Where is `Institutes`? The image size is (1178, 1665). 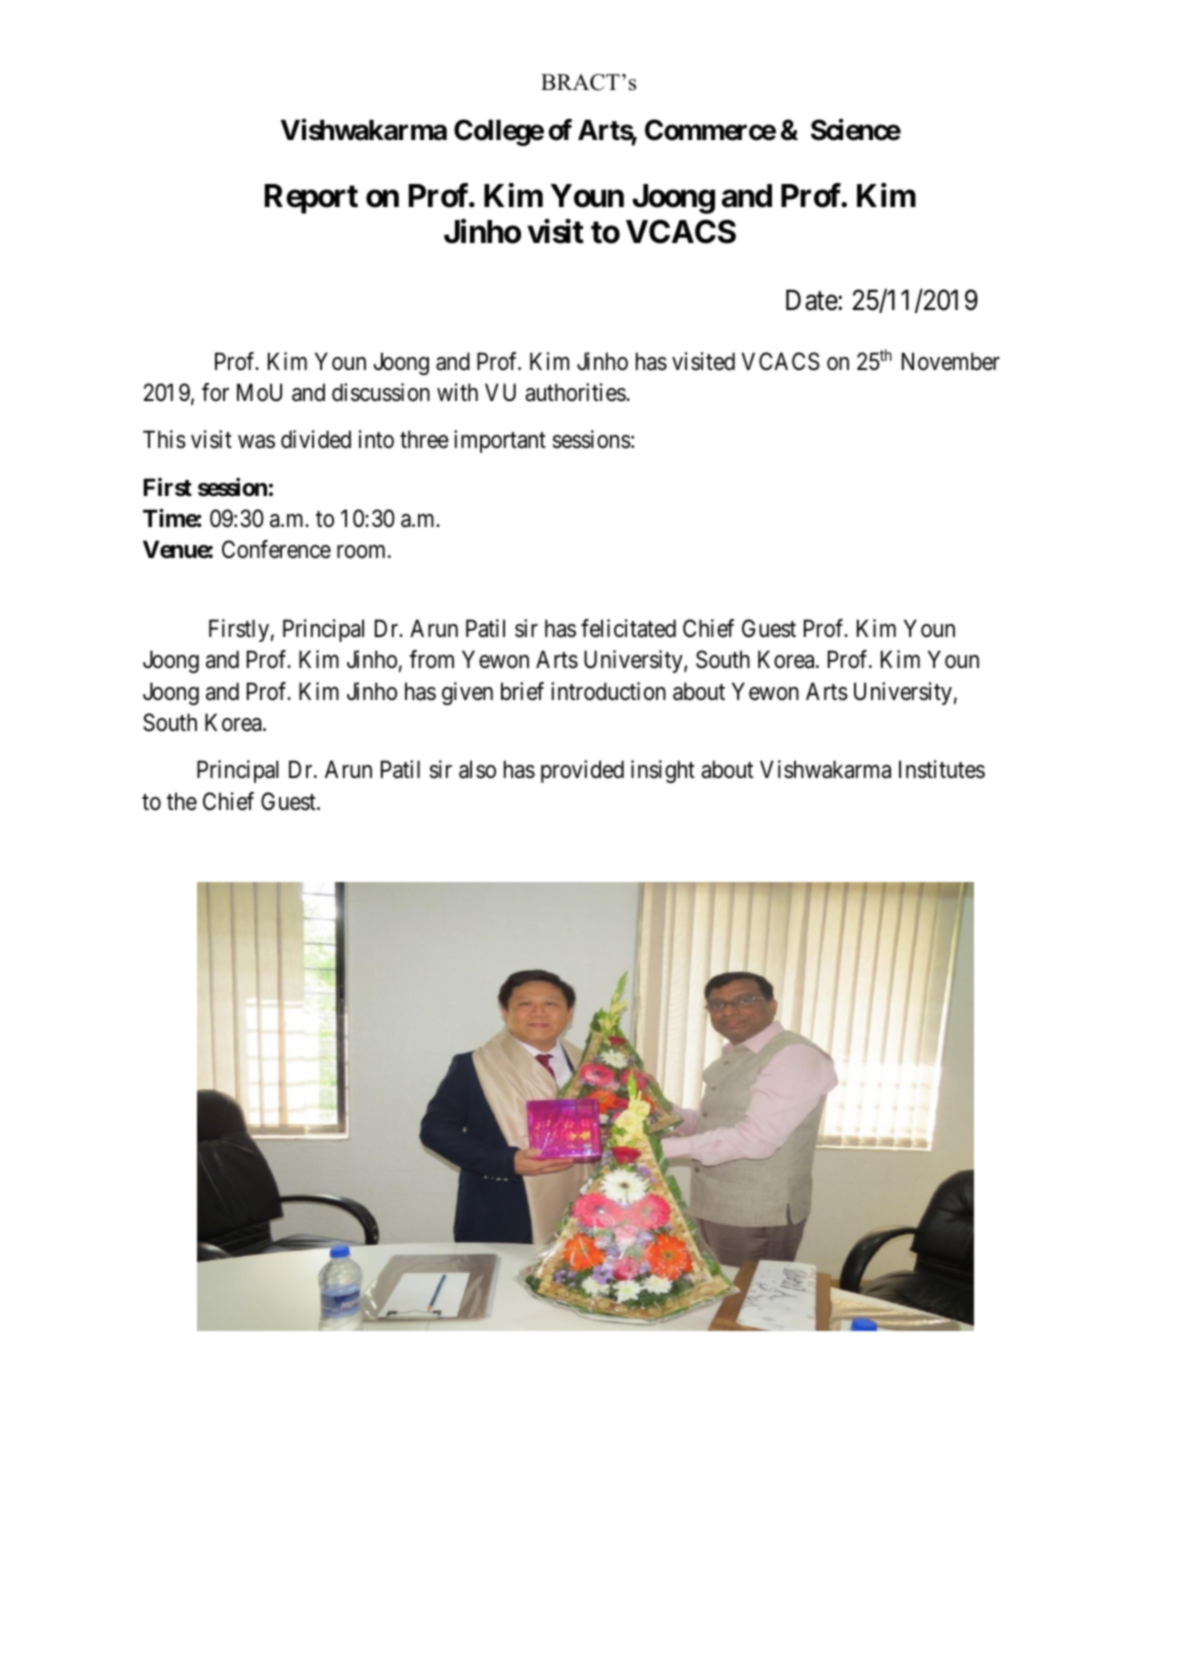
Institutes is located at coordinates (942, 769).
